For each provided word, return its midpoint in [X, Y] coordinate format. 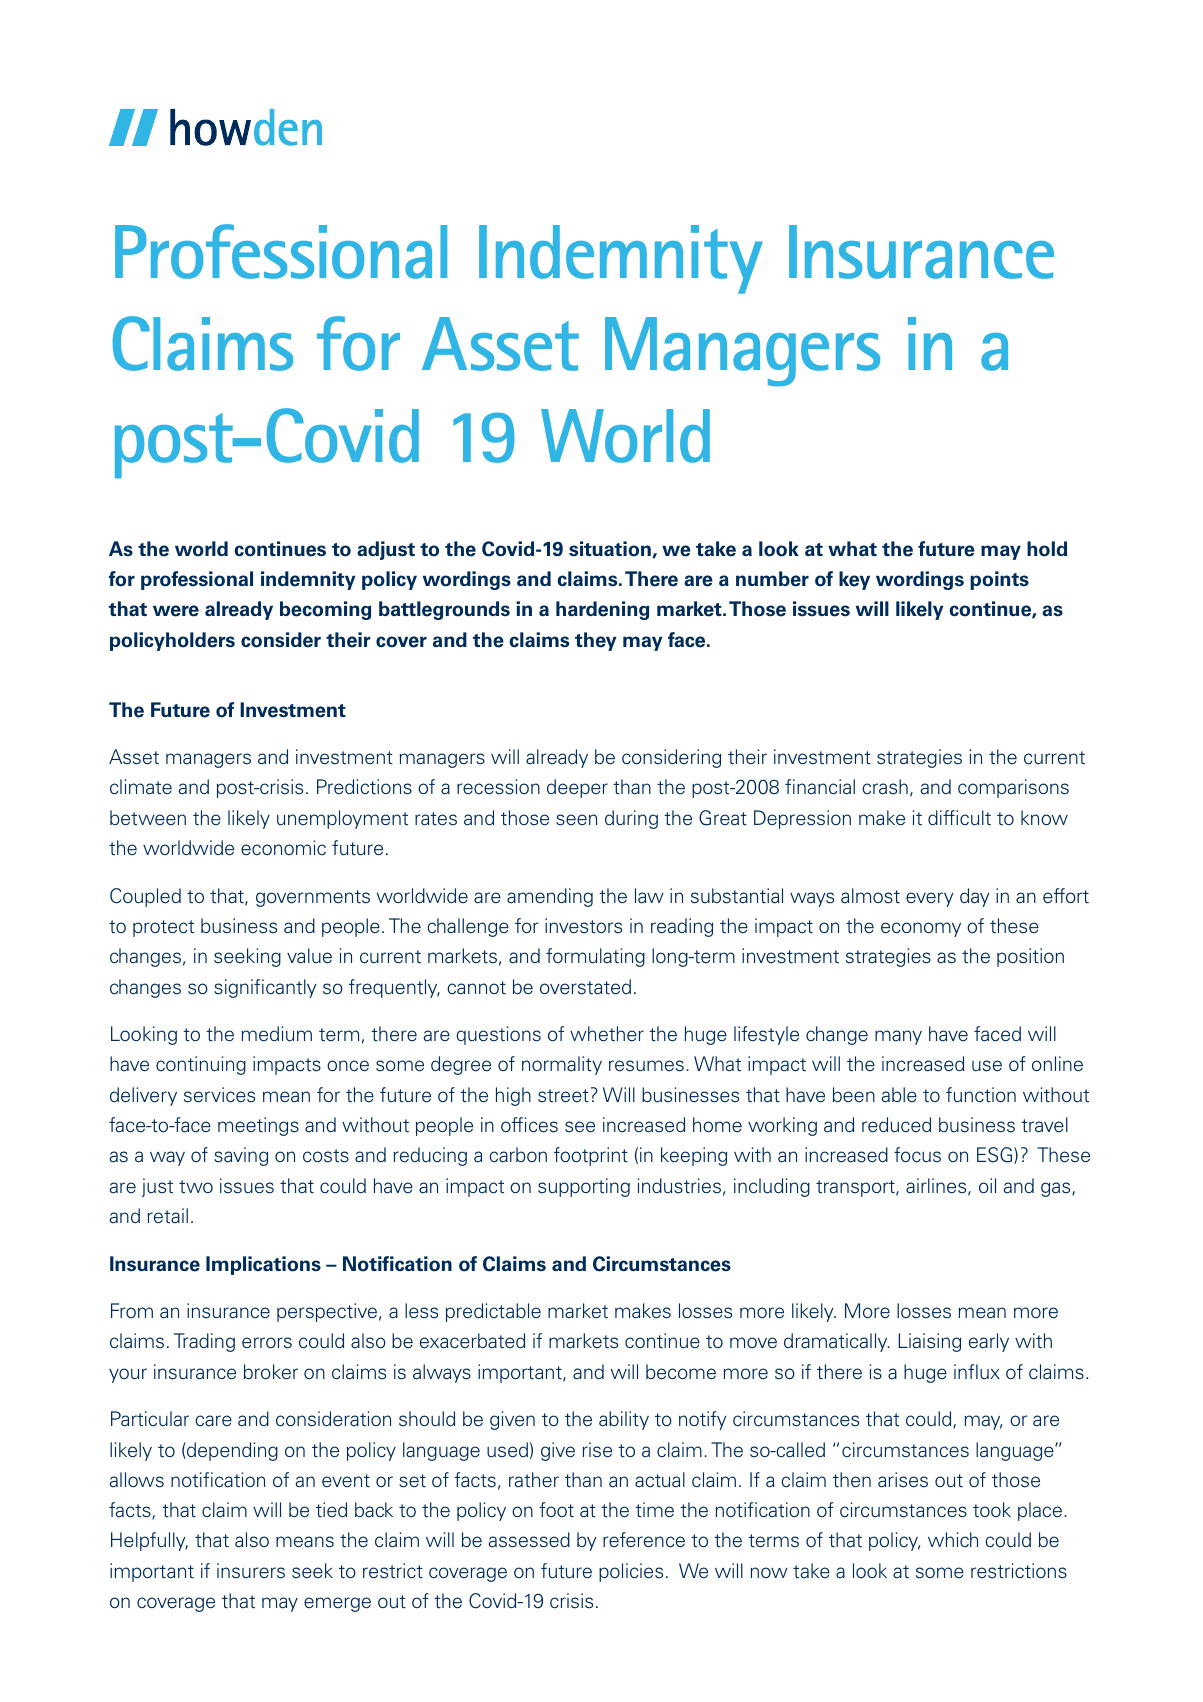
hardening [602, 610]
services [219, 1095]
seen [576, 820]
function [981, 1095]
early [989, 1342]
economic [283, 847]
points [999, 580]
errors [267, 1343]
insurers [251, 1571]
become [681, 1372]
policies [631, 1572]
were [176, 611]
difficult [959, 818]
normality [562, 1065]
